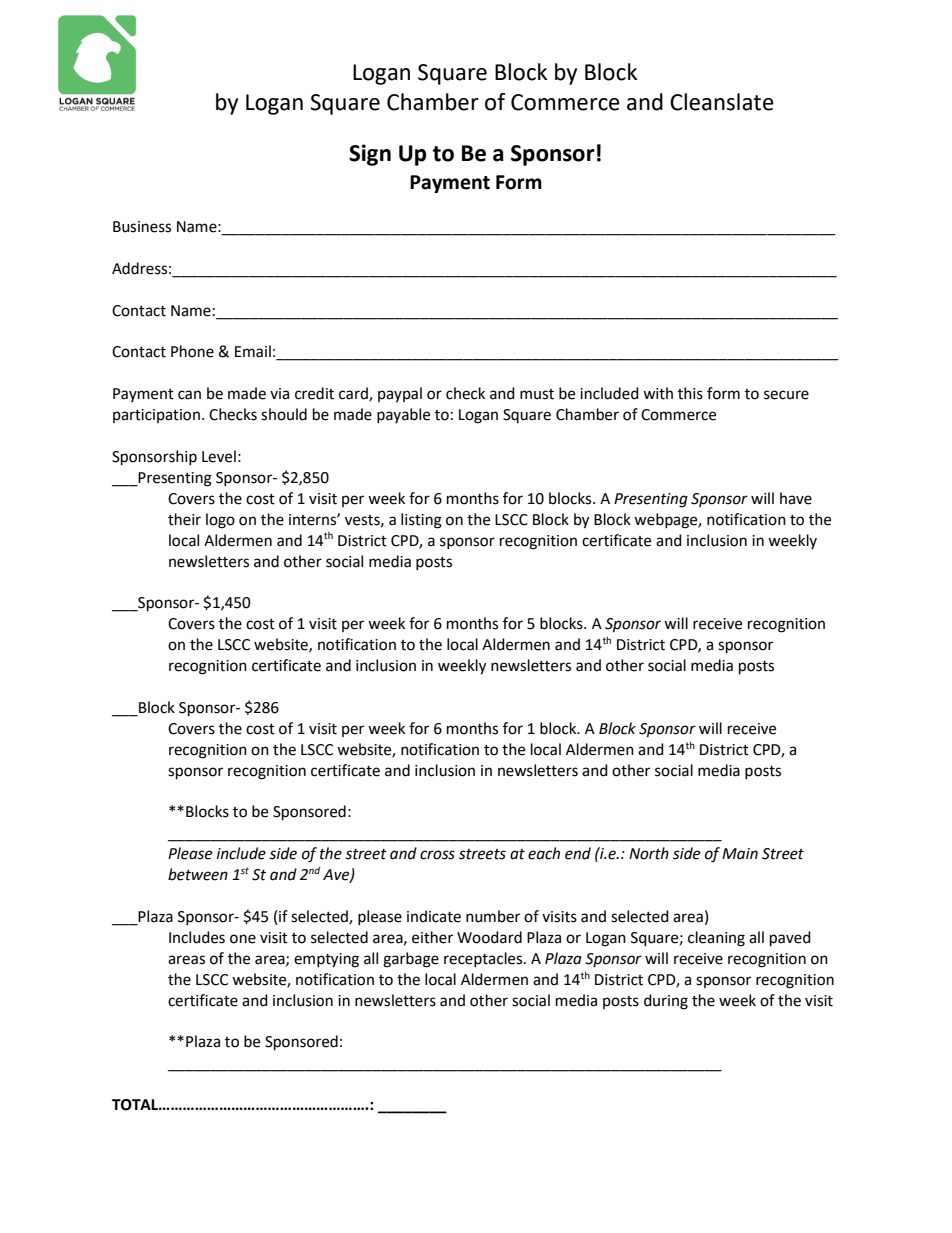 The height and width of the document is (1233, 952). I want to click on receptacles, so click(484, 959).
